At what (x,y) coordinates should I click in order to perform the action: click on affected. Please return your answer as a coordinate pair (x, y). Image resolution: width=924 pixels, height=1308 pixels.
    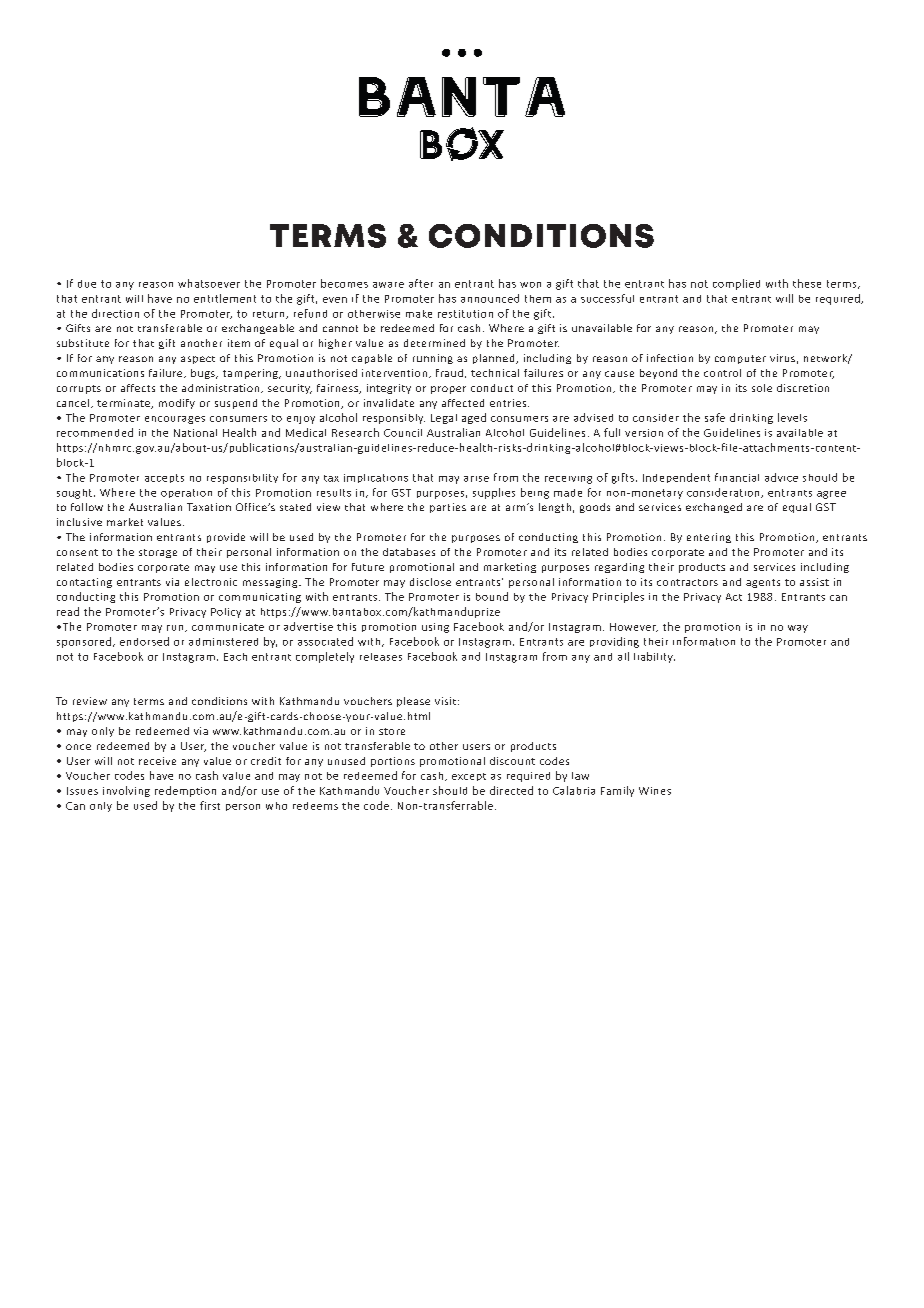
    Looking at the image, I should click on (463, 403).
